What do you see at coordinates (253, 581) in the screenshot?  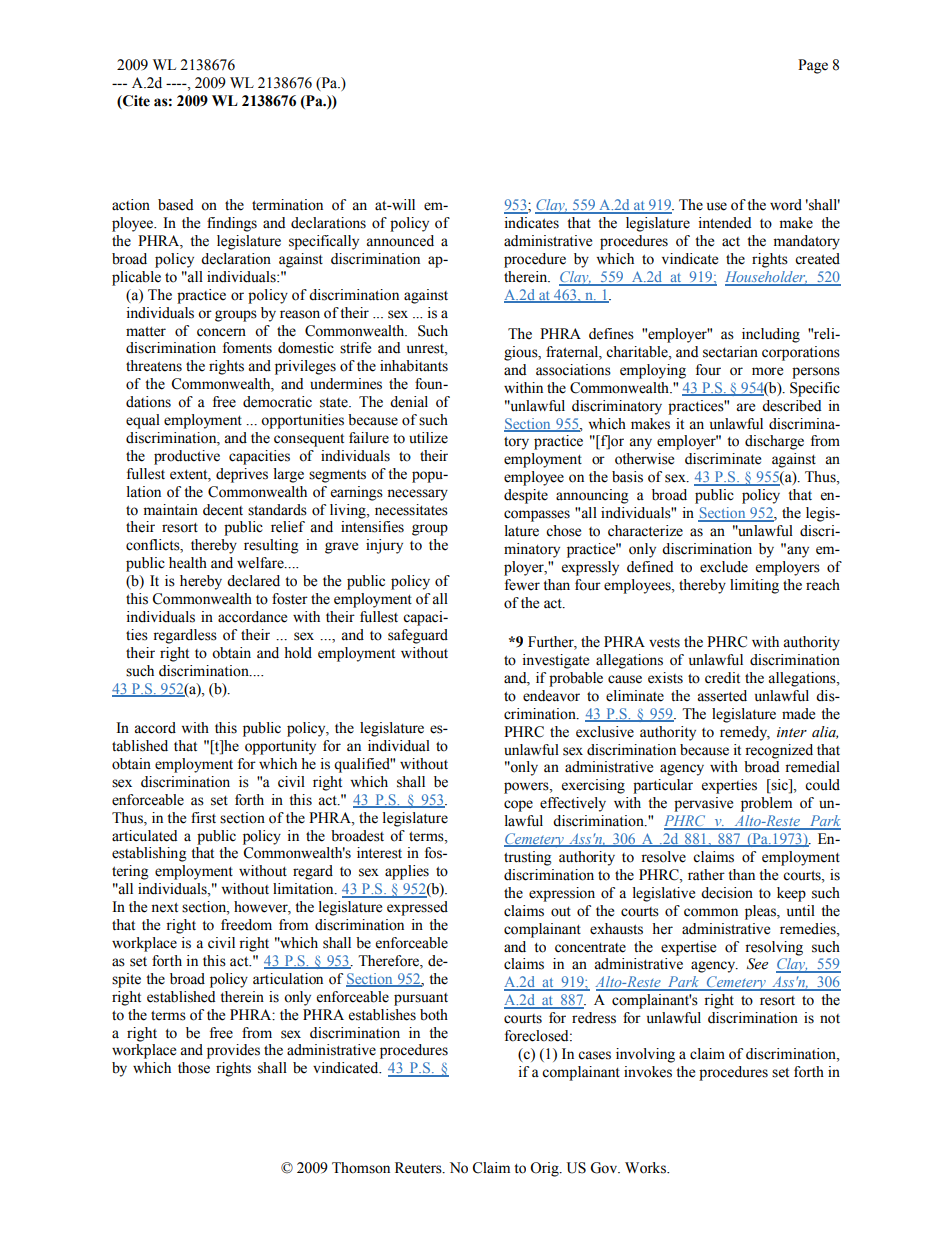 I see `declared` at bounding box center [253, 581].
